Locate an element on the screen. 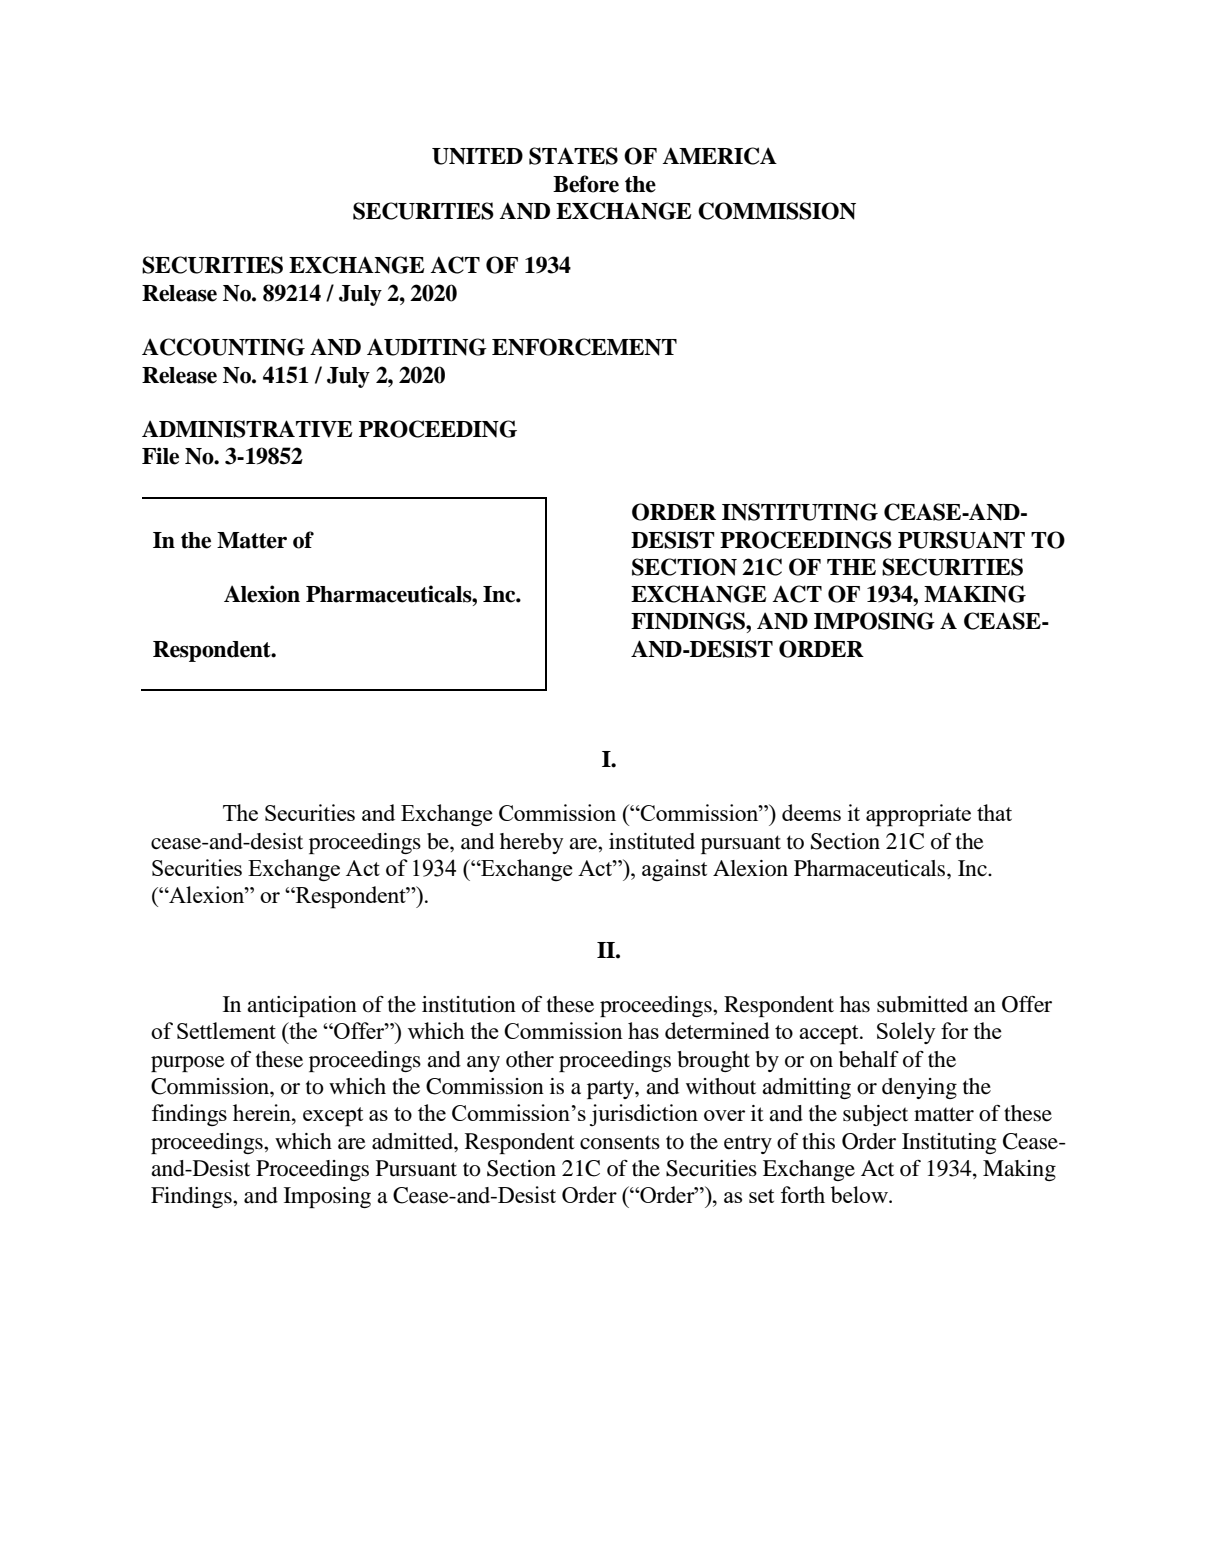 This screenshot has width=1209, height=1565. consents is located at coordinates (620, 1142).
